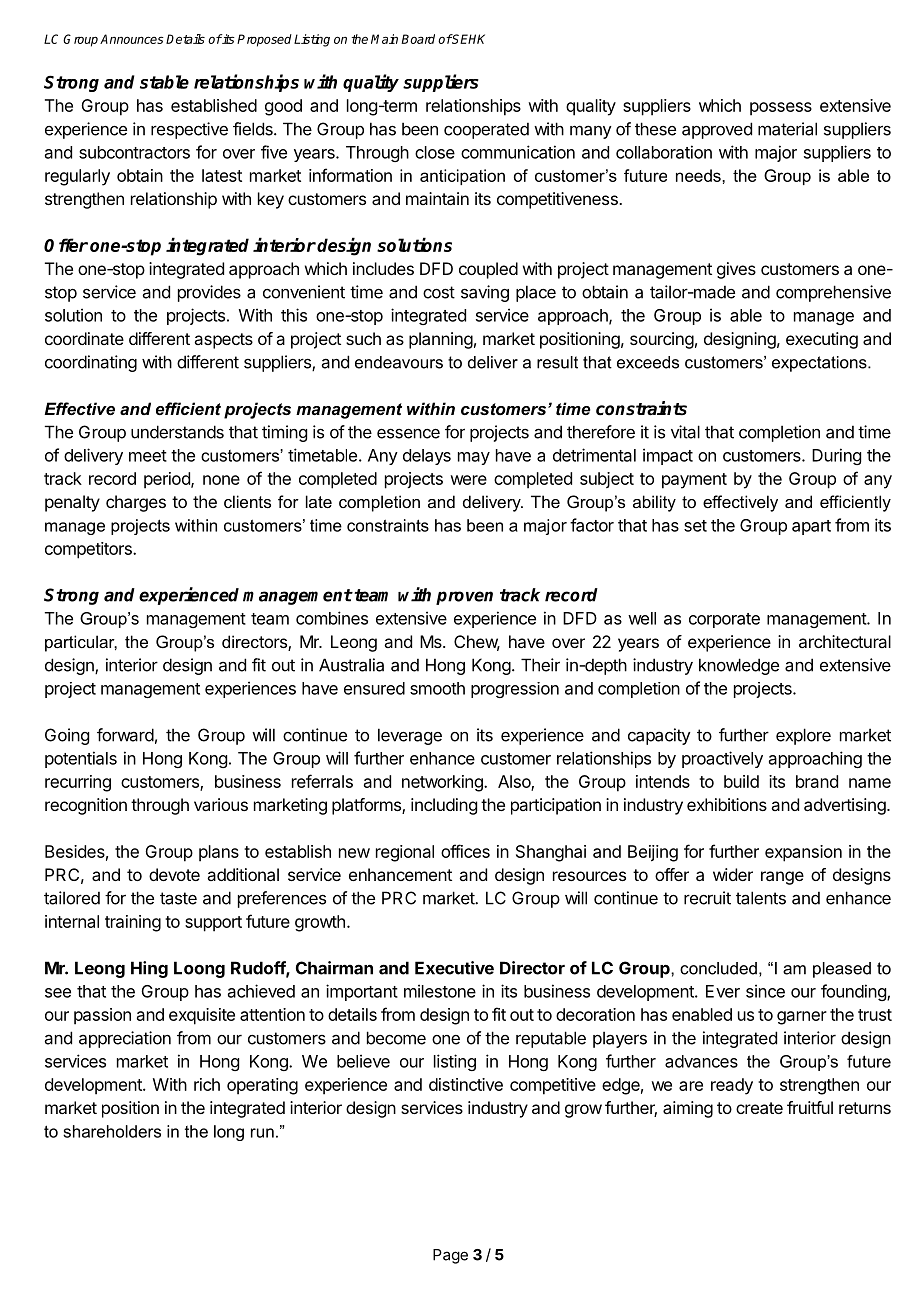  Describe the element at coordinates (465, 851) in the screenshot. I see `offices` at that location.
